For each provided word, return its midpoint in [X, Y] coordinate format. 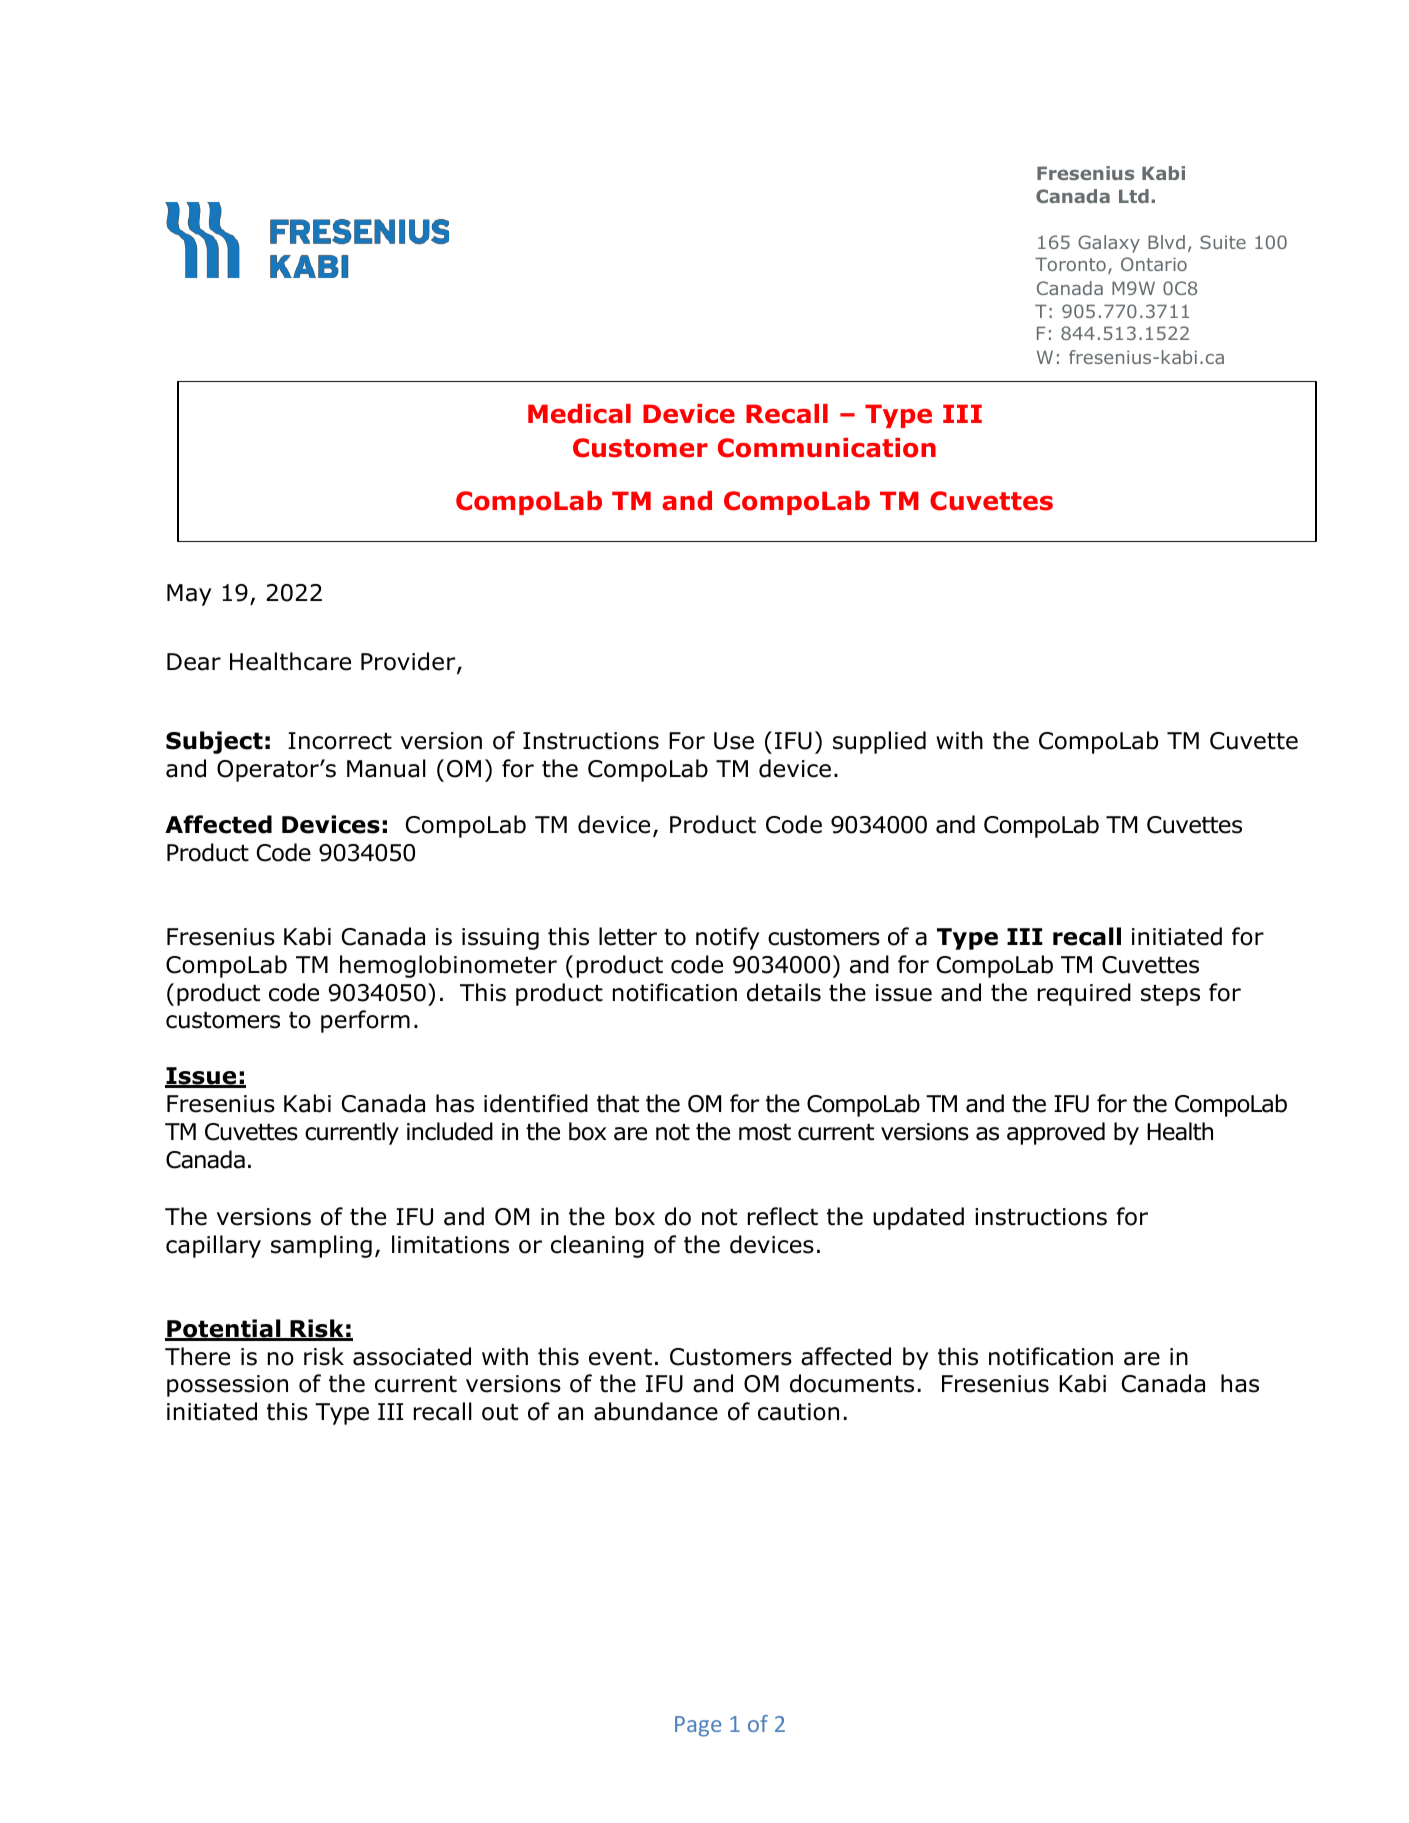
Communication [827, 448]
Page [698, 1726]
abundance [656, 1411]
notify [727, 938]
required [1084, 994]
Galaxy [1109, 244]
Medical [579, 414]
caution [798, 1412]
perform [365, 1021]
